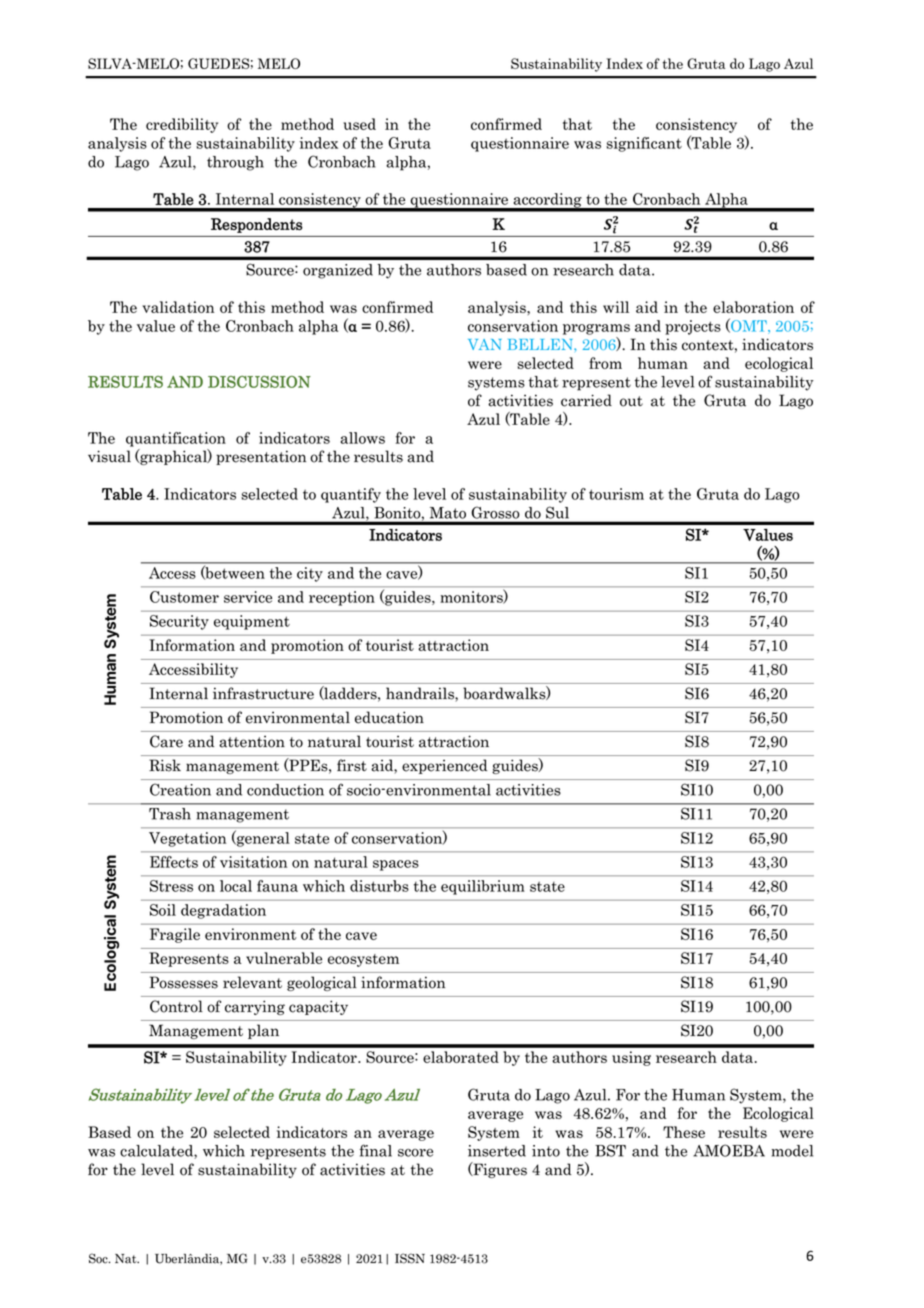  What do you see at coordinates (182, 125) in the screenshot?
I see `credibility` at bounding box center [182, 125].
